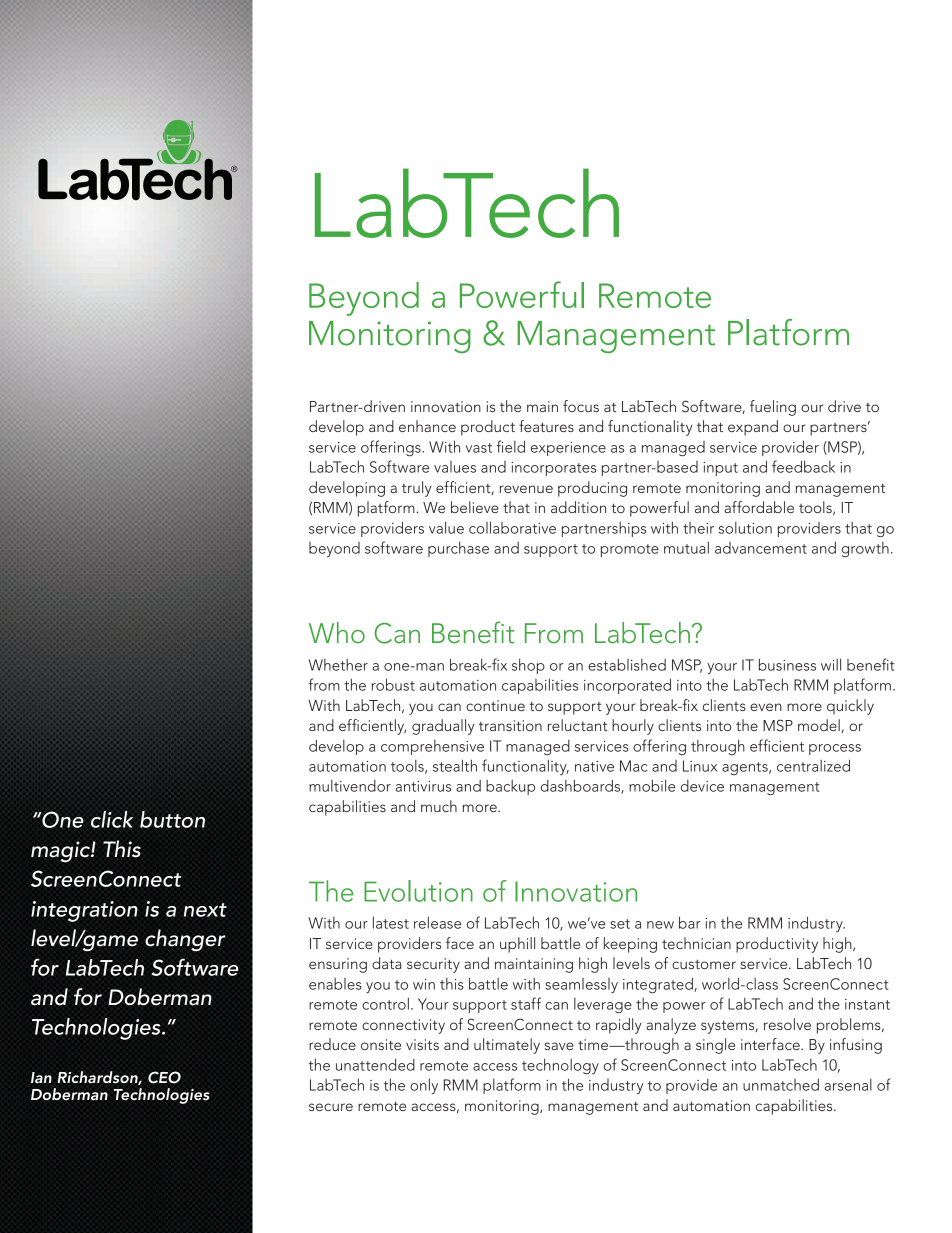 The width and height of the image is (952, 1233). Describe the element at coordinates (427, 426) in the image. I see `enhance` at that location.
